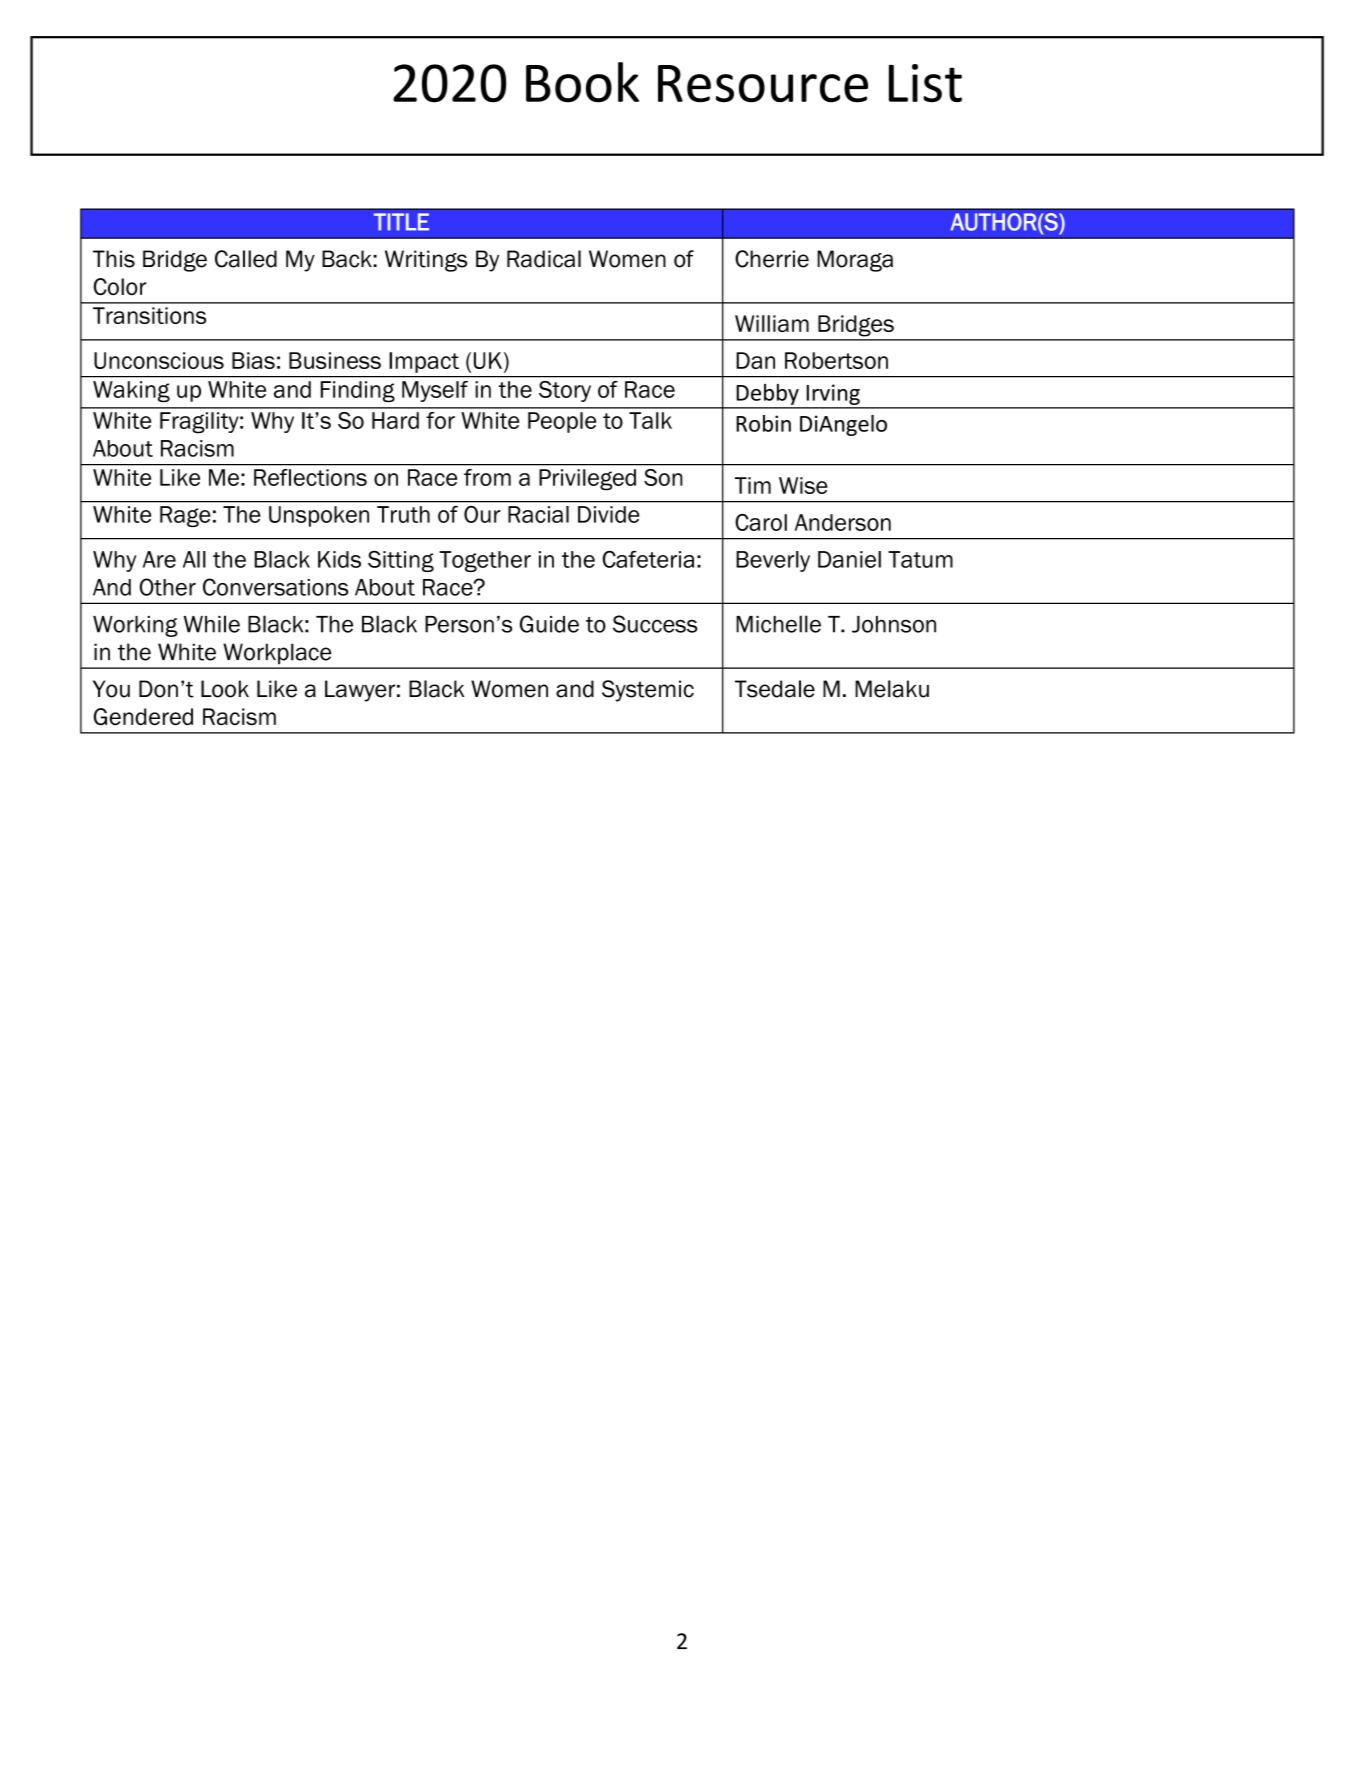 Image resolution: width=1364 pixels, height=1766 pixels. What do you see at coordinates (131, 392) in the screenshot?
I see `Waking` at bounding box center [131, 392].
